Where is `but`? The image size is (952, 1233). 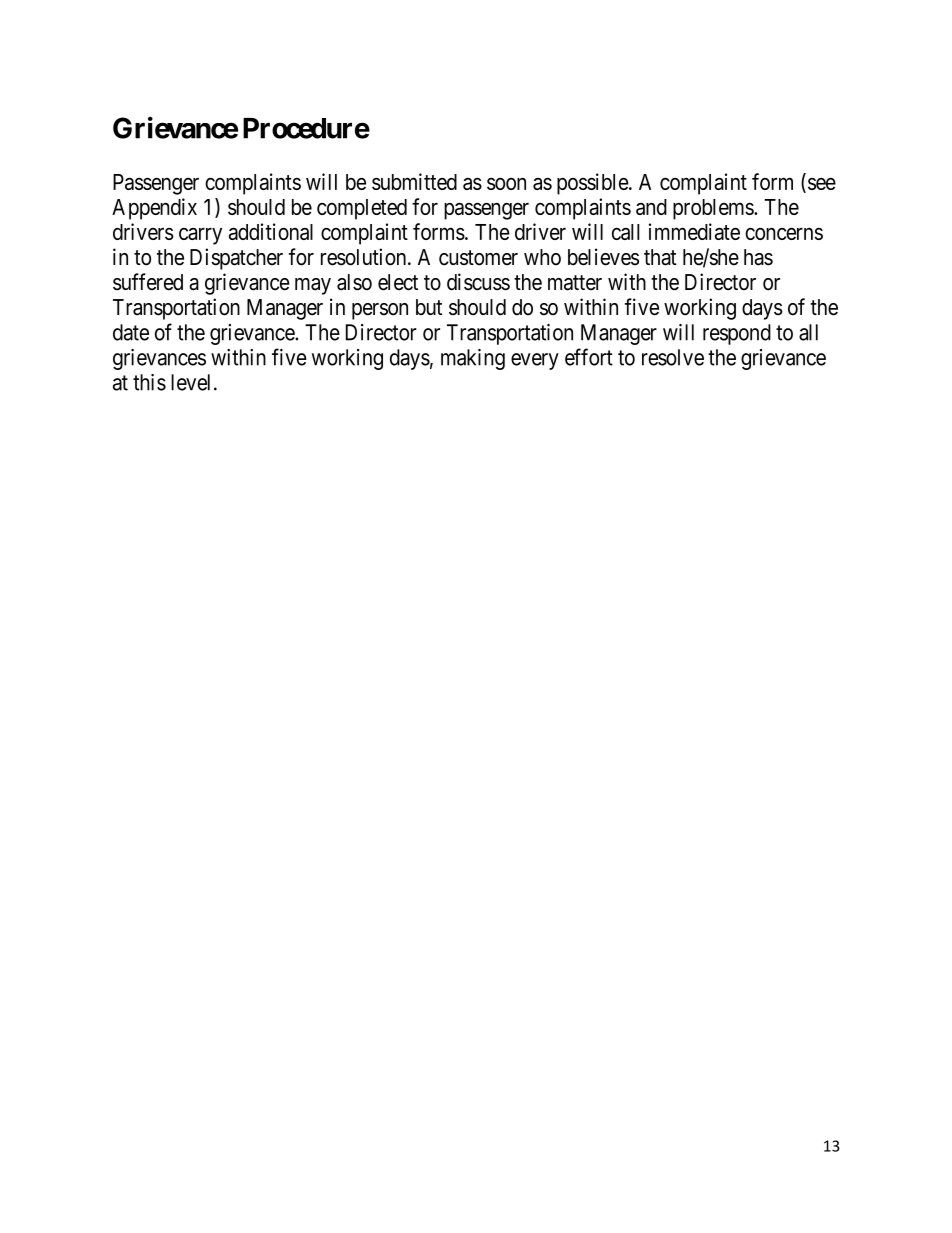 but is located at coordinates (429, 307).
